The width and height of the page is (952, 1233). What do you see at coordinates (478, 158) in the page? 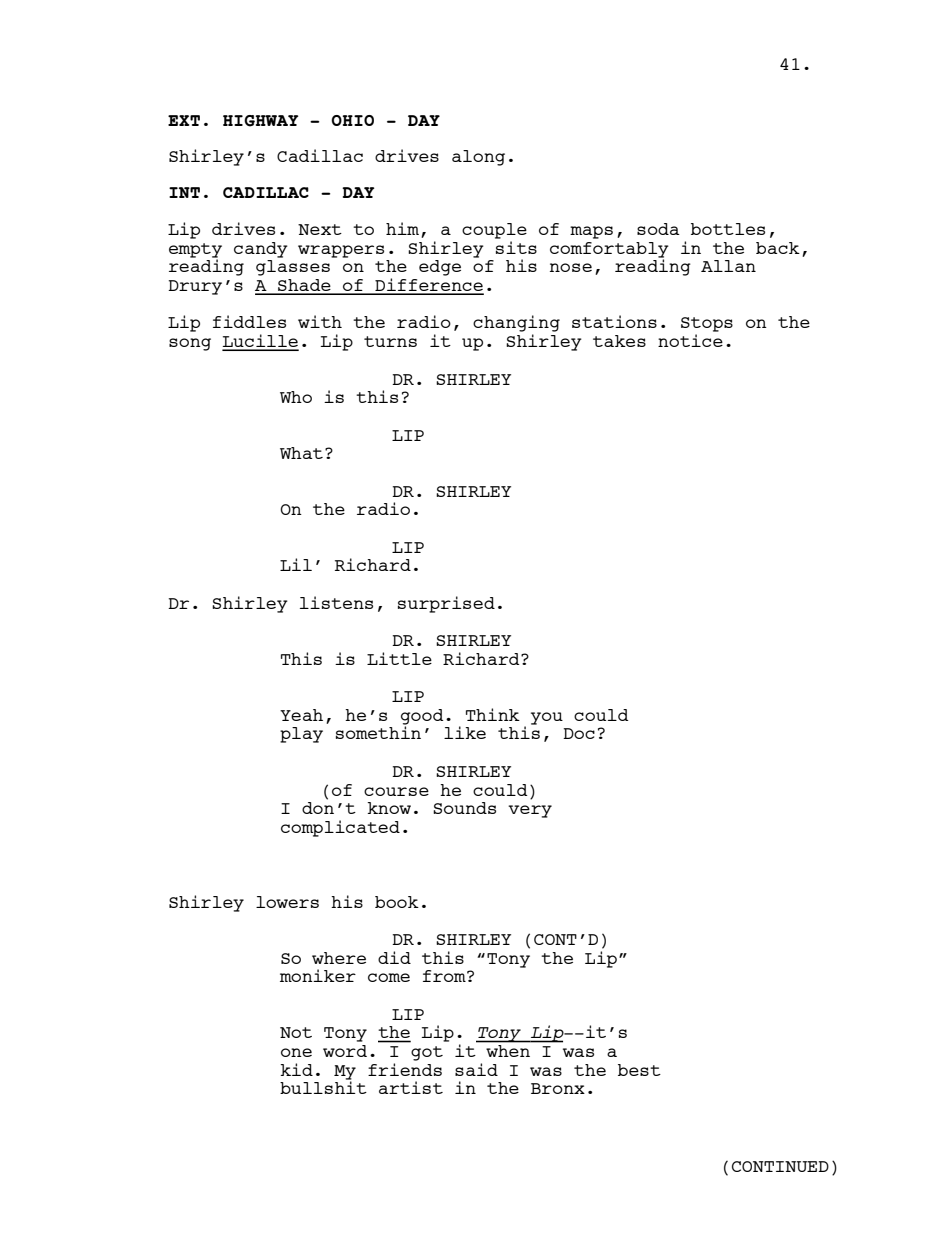
I see `along` at bounding box center [478, 158].
